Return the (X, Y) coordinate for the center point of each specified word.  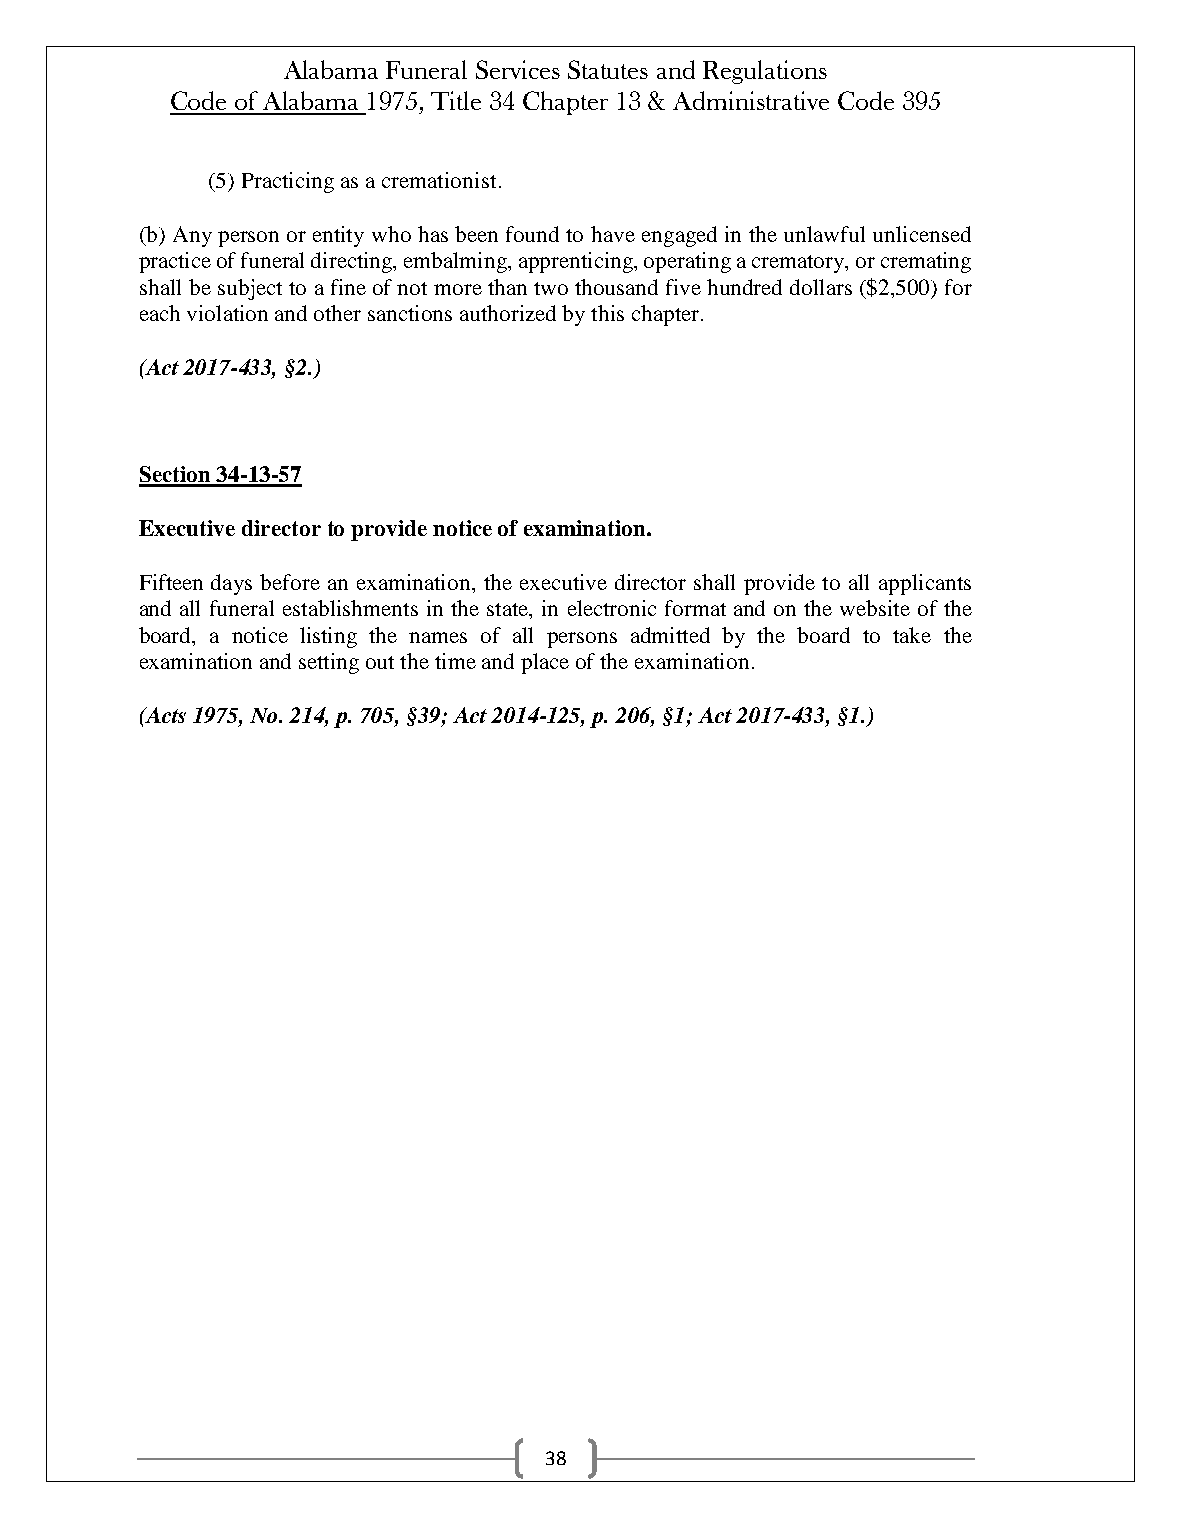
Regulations (765, 72)
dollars (821, 287)
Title (456, 100)
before (290, 582)
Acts (164, 715)
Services (518, 69)
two (551, 288)
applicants (925, 584)
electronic (612, 608)
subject (250, 289)
